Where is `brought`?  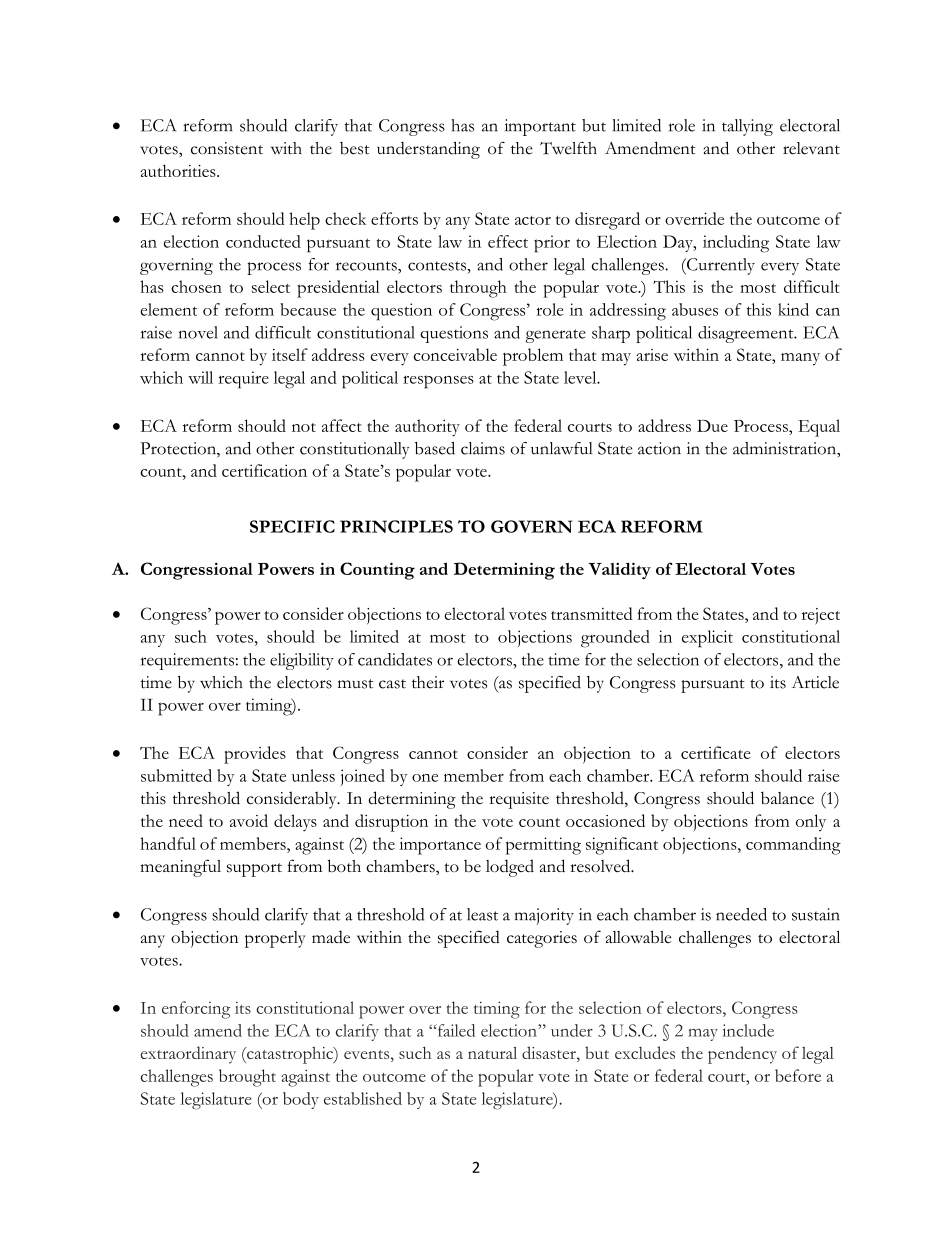
brought is located at coordinates (247, 1078).
